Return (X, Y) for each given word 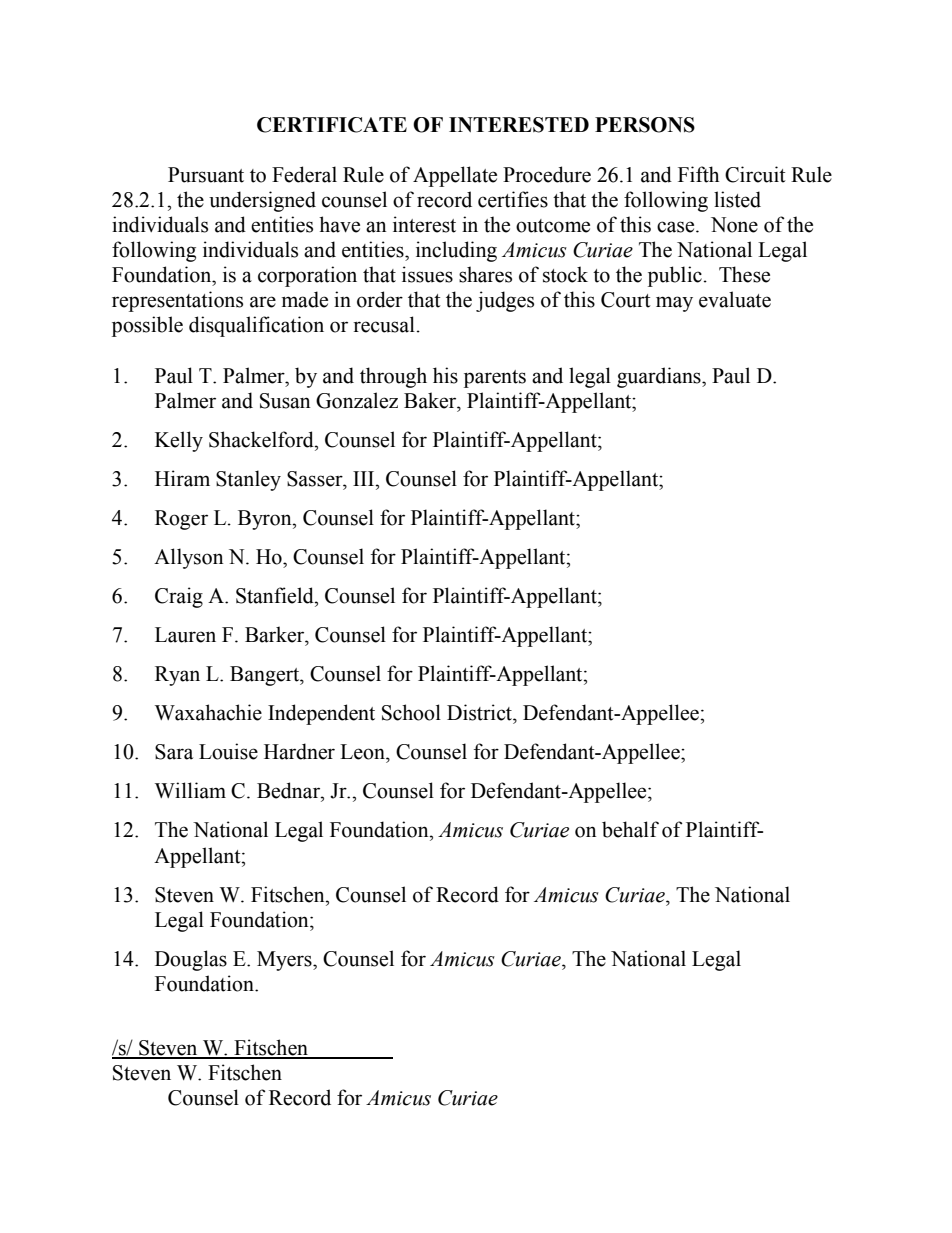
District (480, 712)
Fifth (698, 174)
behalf (630, 829)
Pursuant (206, 175)
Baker (431, 400)
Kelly (179, 441)
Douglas (191, 960)
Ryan (177, 676)
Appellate (455, 176)
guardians (660, 377)
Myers (285, 961)
